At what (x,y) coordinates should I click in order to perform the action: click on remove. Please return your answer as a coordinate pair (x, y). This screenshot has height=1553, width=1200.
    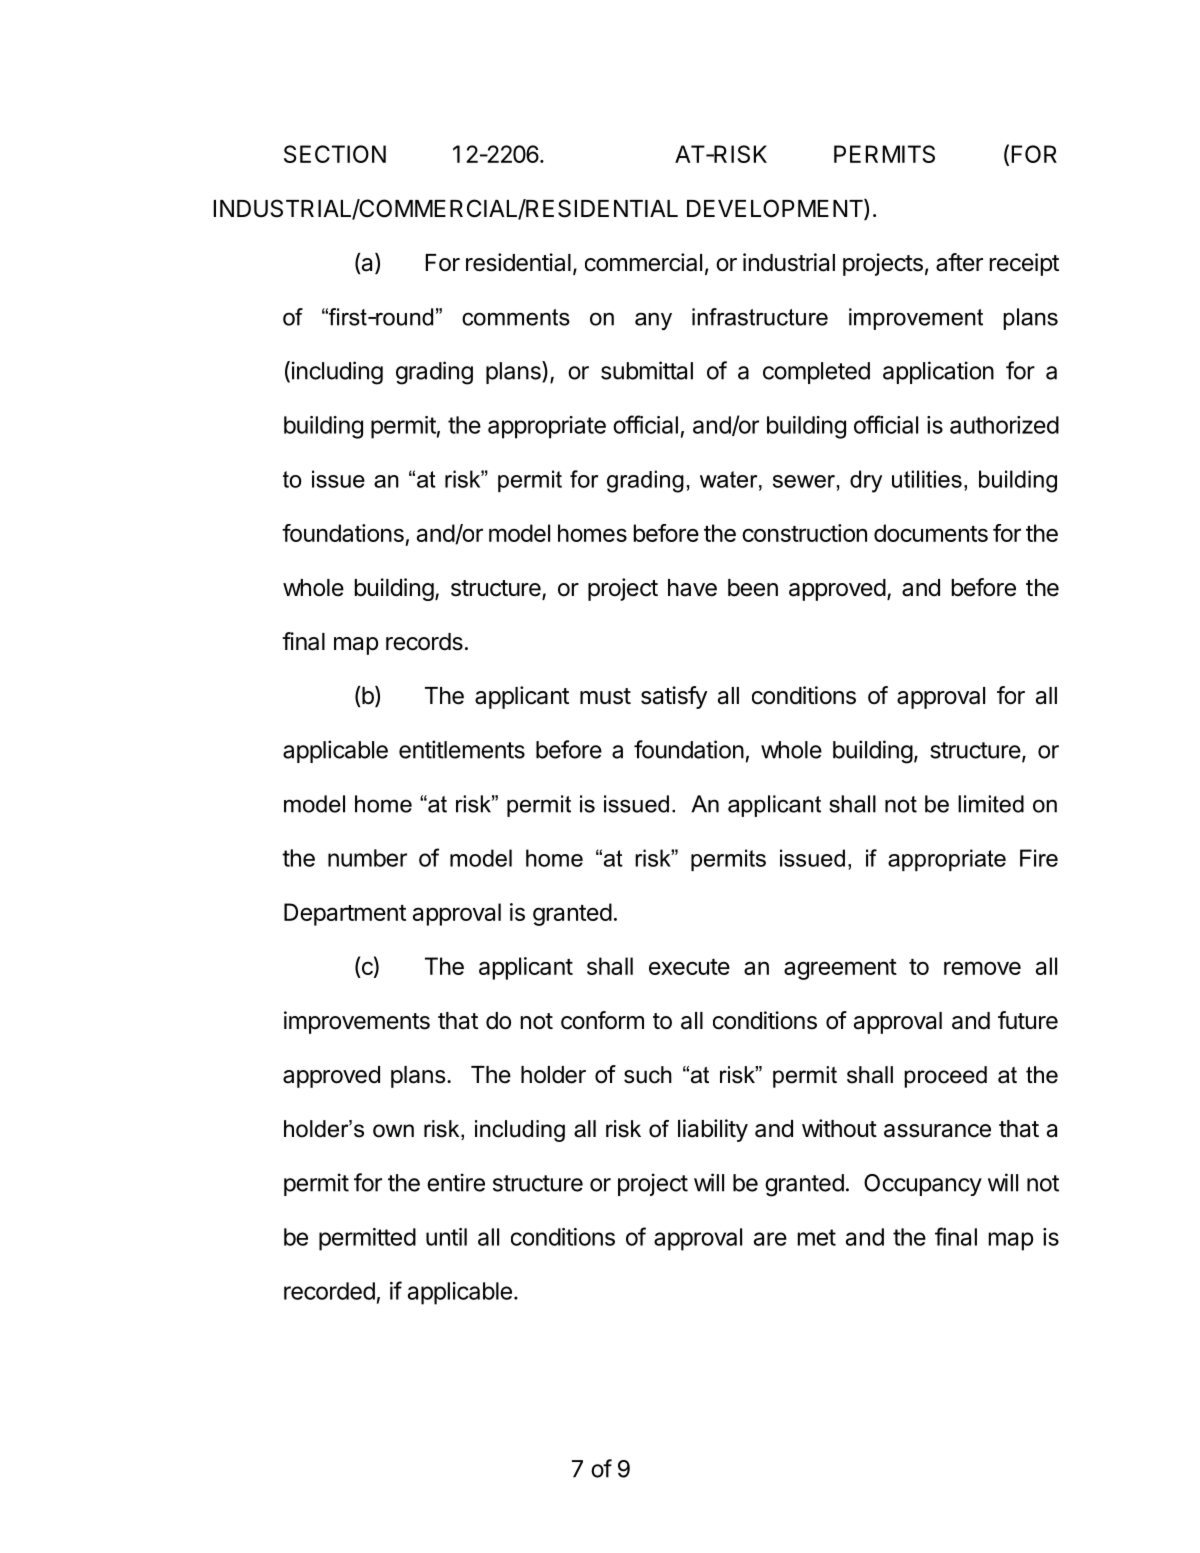
    Looking at the image, I should click on (982, 968).
